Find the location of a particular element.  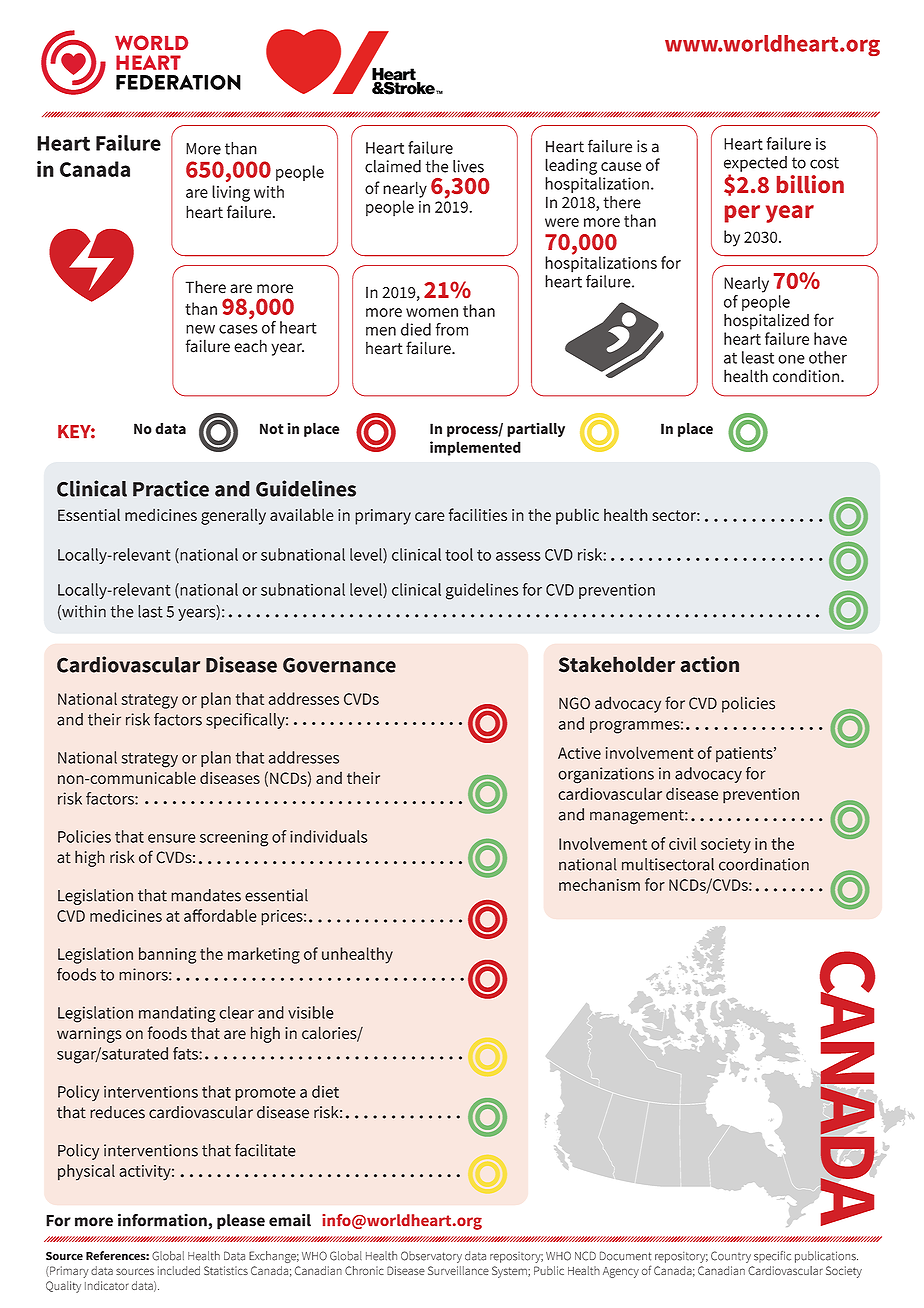

lives is located at coordinates (468, 166).
